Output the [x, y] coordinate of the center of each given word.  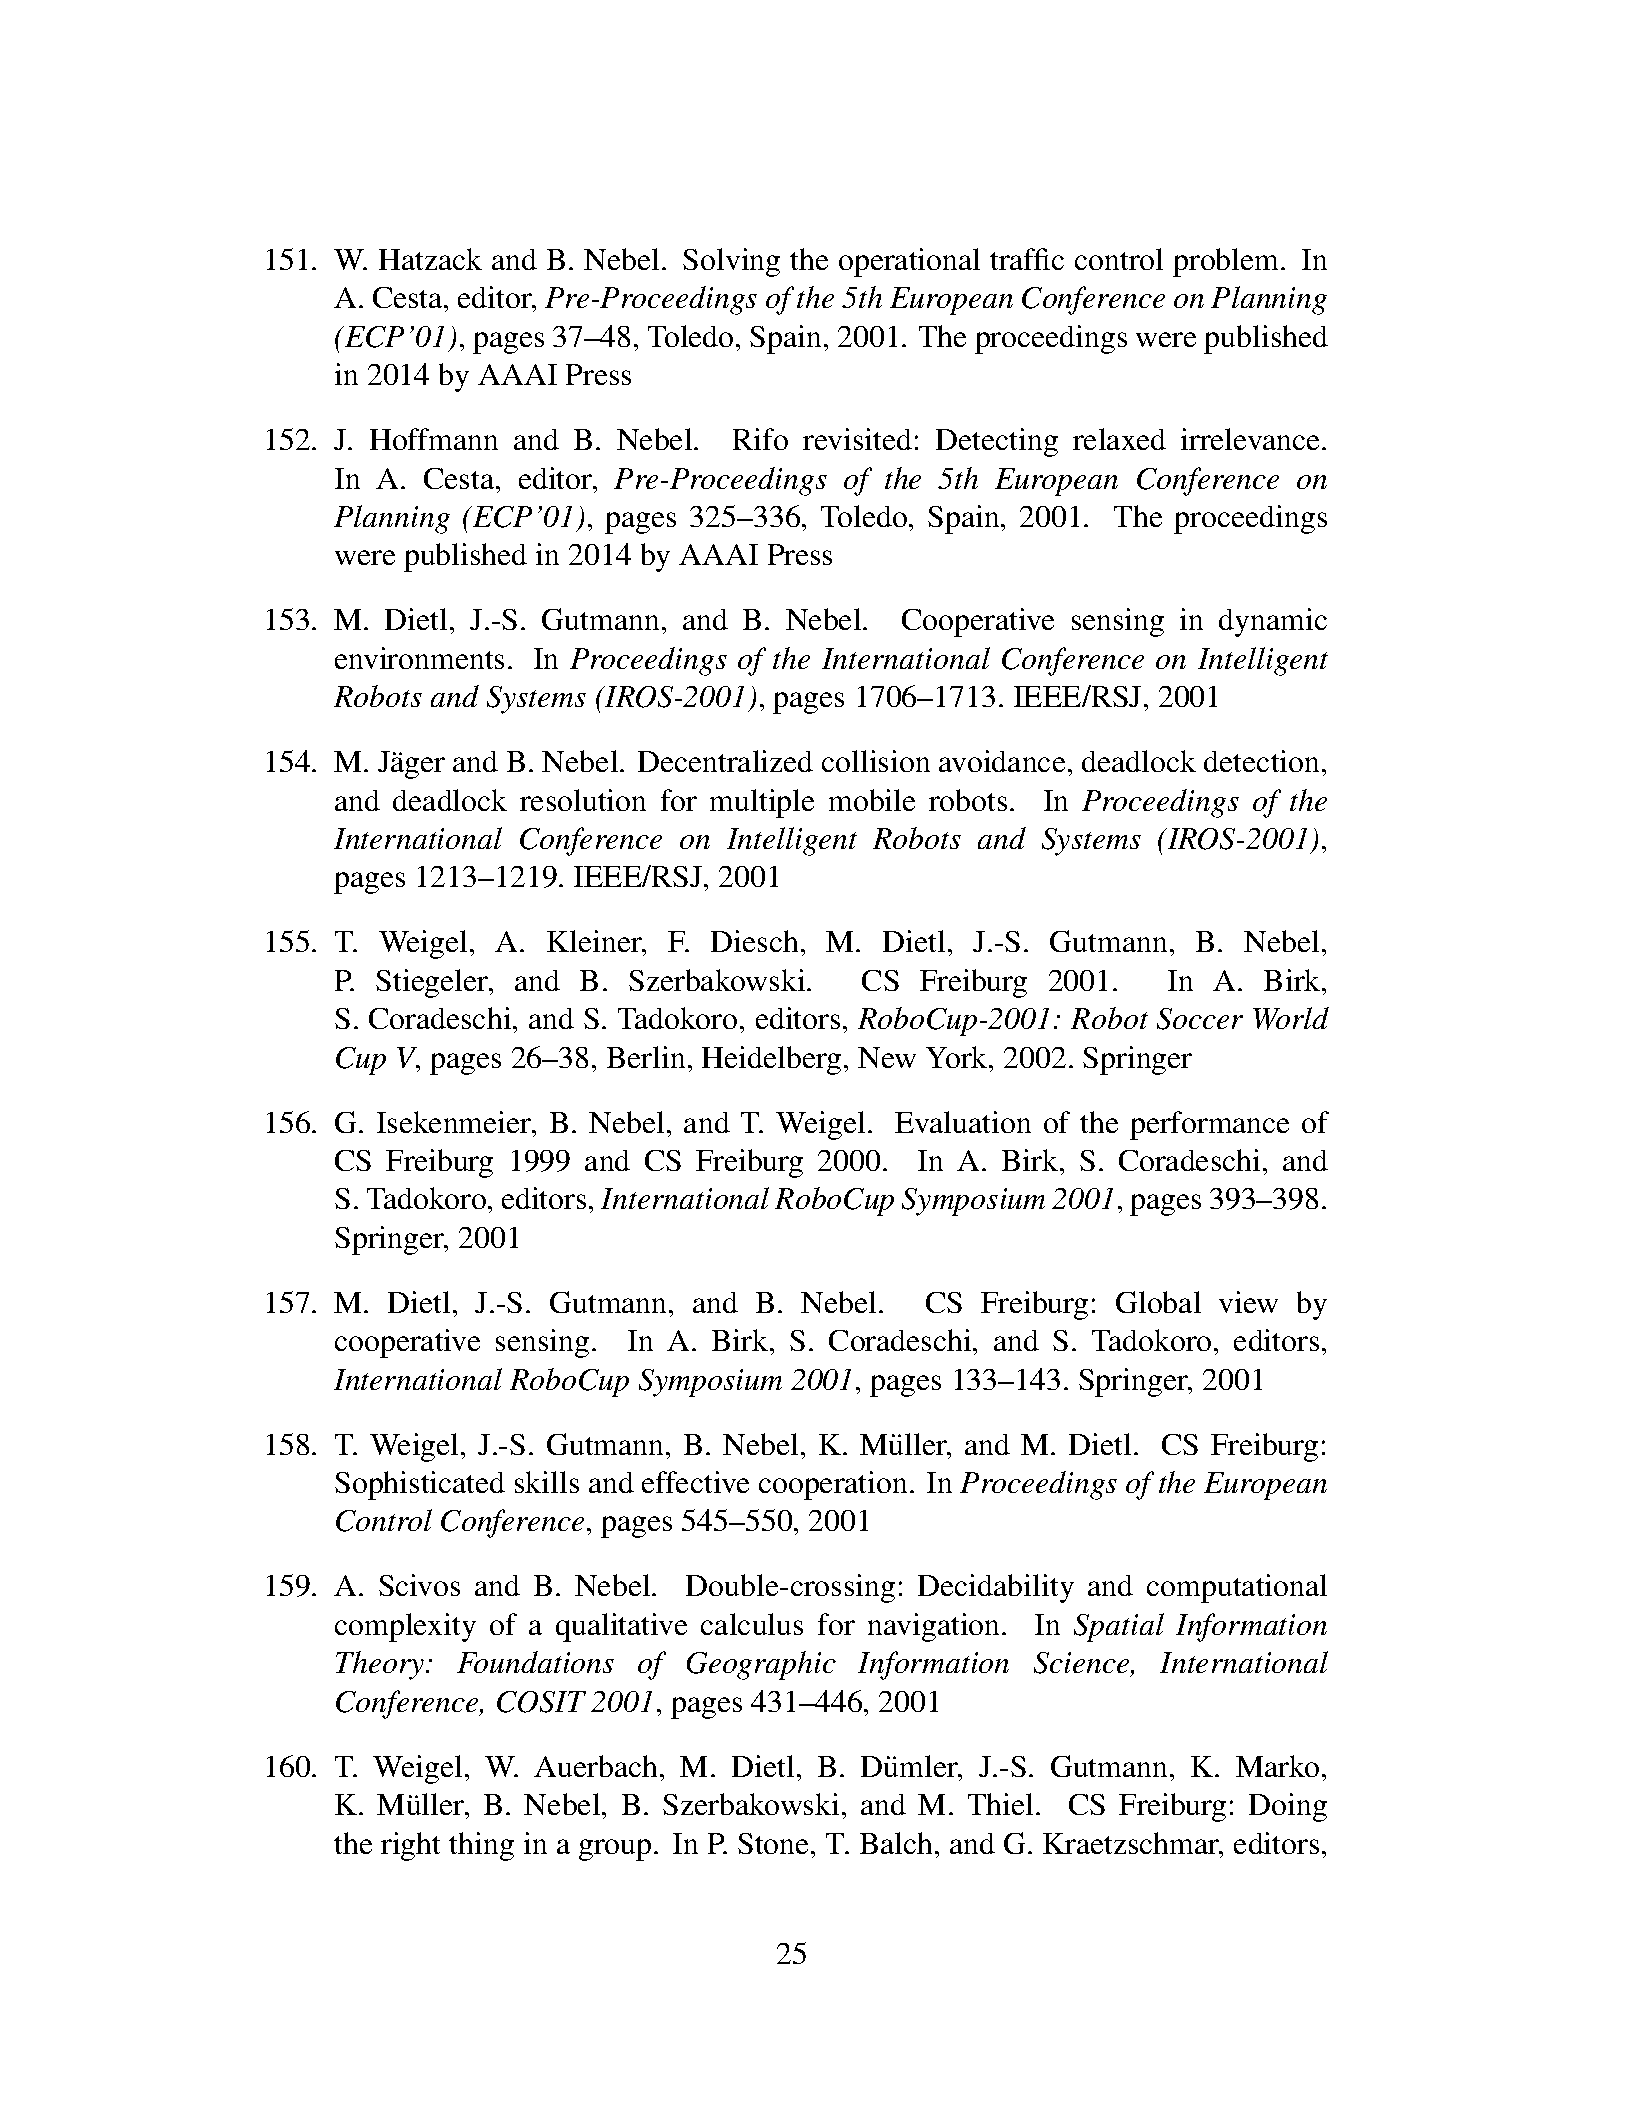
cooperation [833, 1485]
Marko [1277, 1766]
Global [1158, 1302]
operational [909, 262]
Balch [896, 1843]
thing [481, 1846]
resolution [583, 800]
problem [1227, 262]
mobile [872, 800]
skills [547, 1482]
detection [1261, 761]
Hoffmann [434, 439]
